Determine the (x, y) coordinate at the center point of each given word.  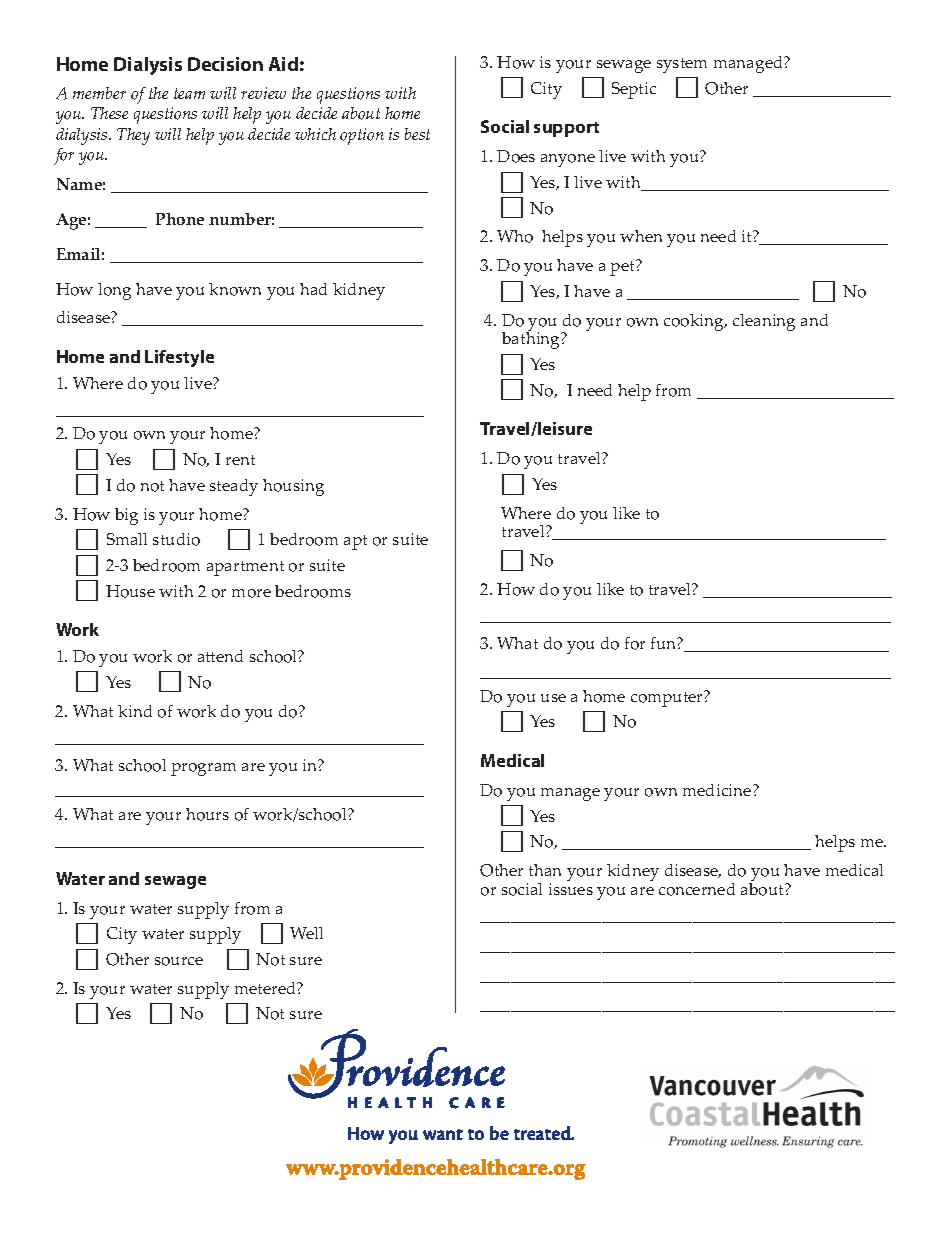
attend (220, 656)
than (545, 870)
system (682, 65)
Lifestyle (179, 358)
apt (355, 542)
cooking (695, 322)
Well (306, 933)
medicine (718, 790)
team (189, 93)
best (417, 134)
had (313, 289)
